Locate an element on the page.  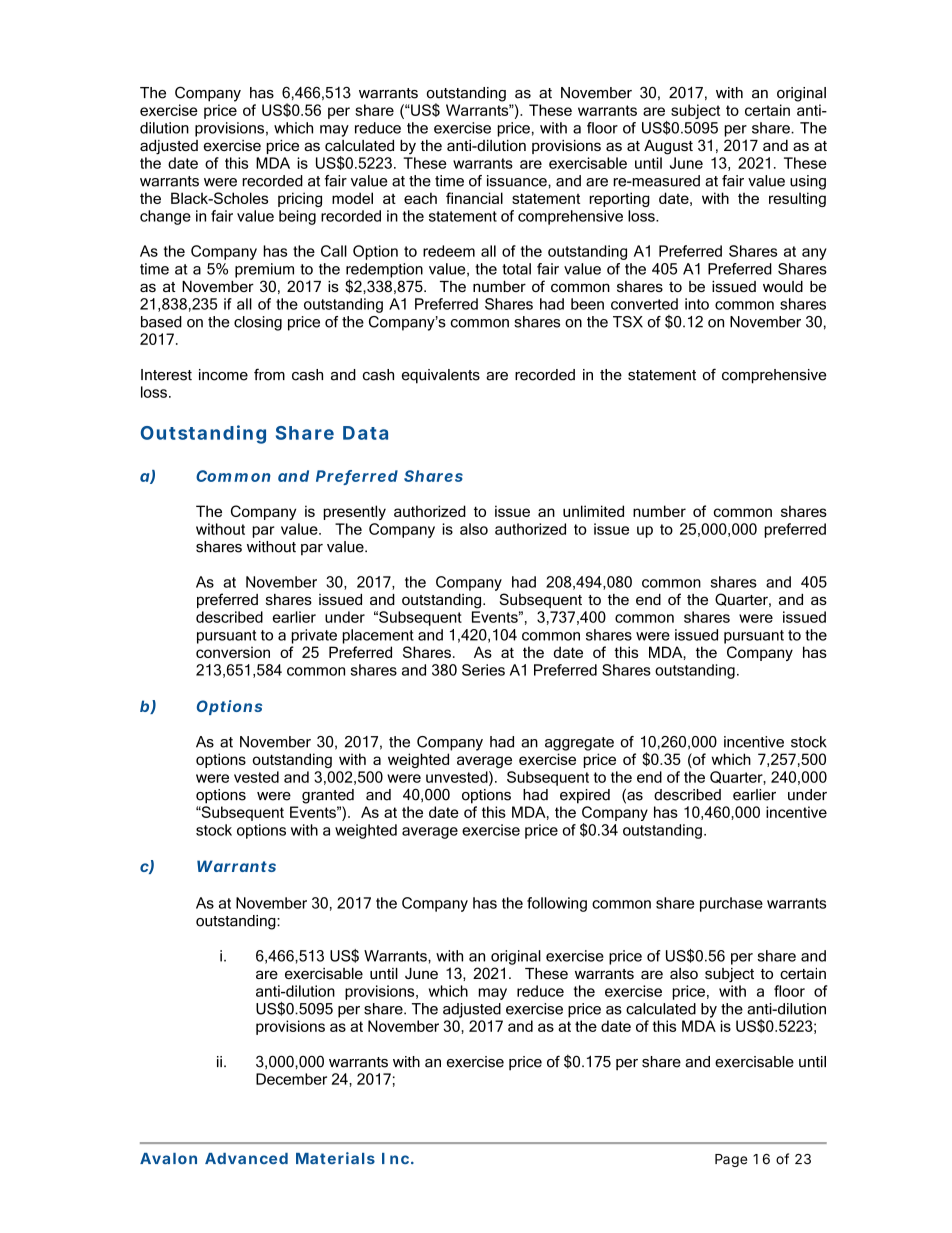
purchase is located at coordinates (731, 904).
